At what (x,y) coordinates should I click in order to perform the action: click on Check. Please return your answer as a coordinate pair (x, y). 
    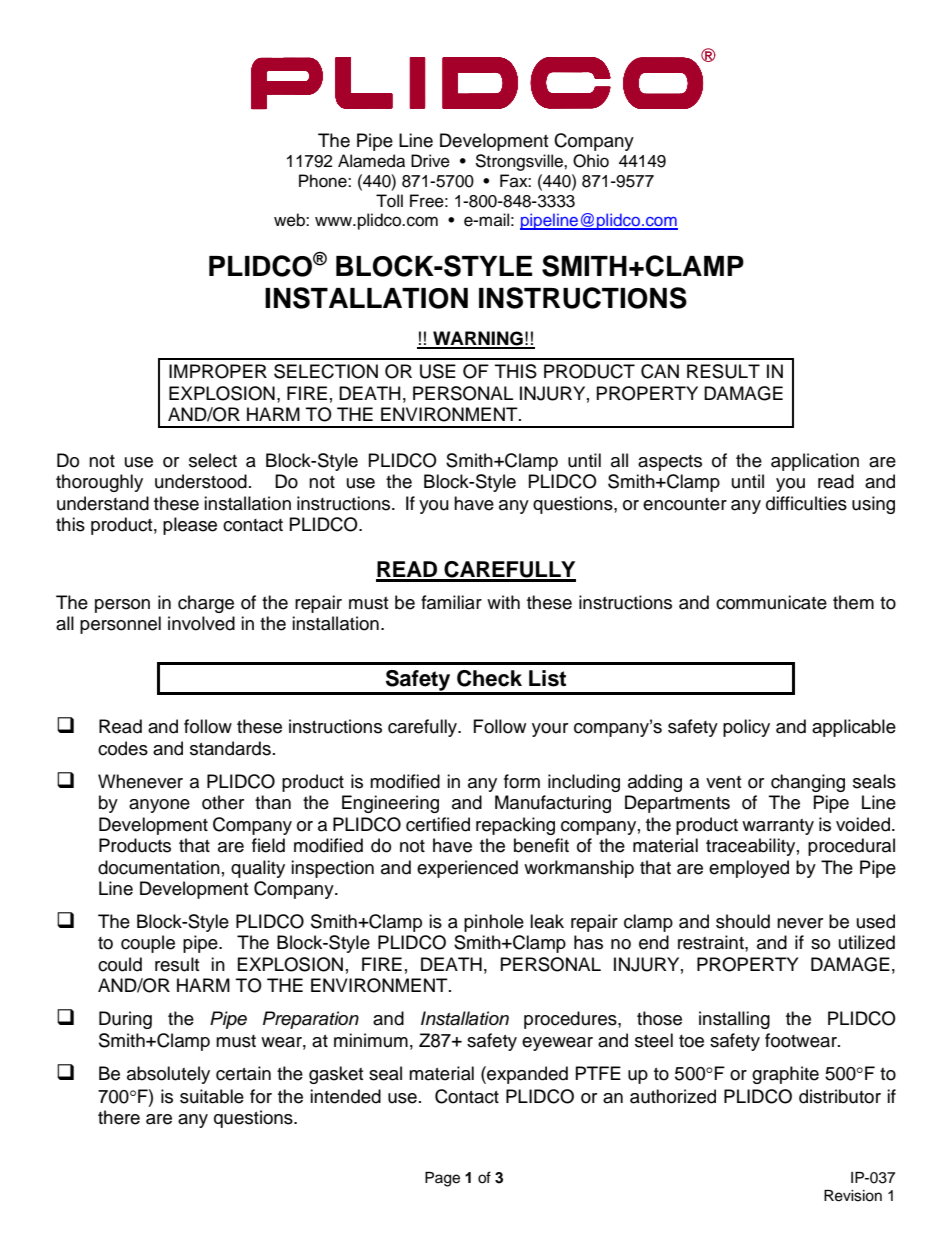
    Looking at the image, I should click on (489, 678).
